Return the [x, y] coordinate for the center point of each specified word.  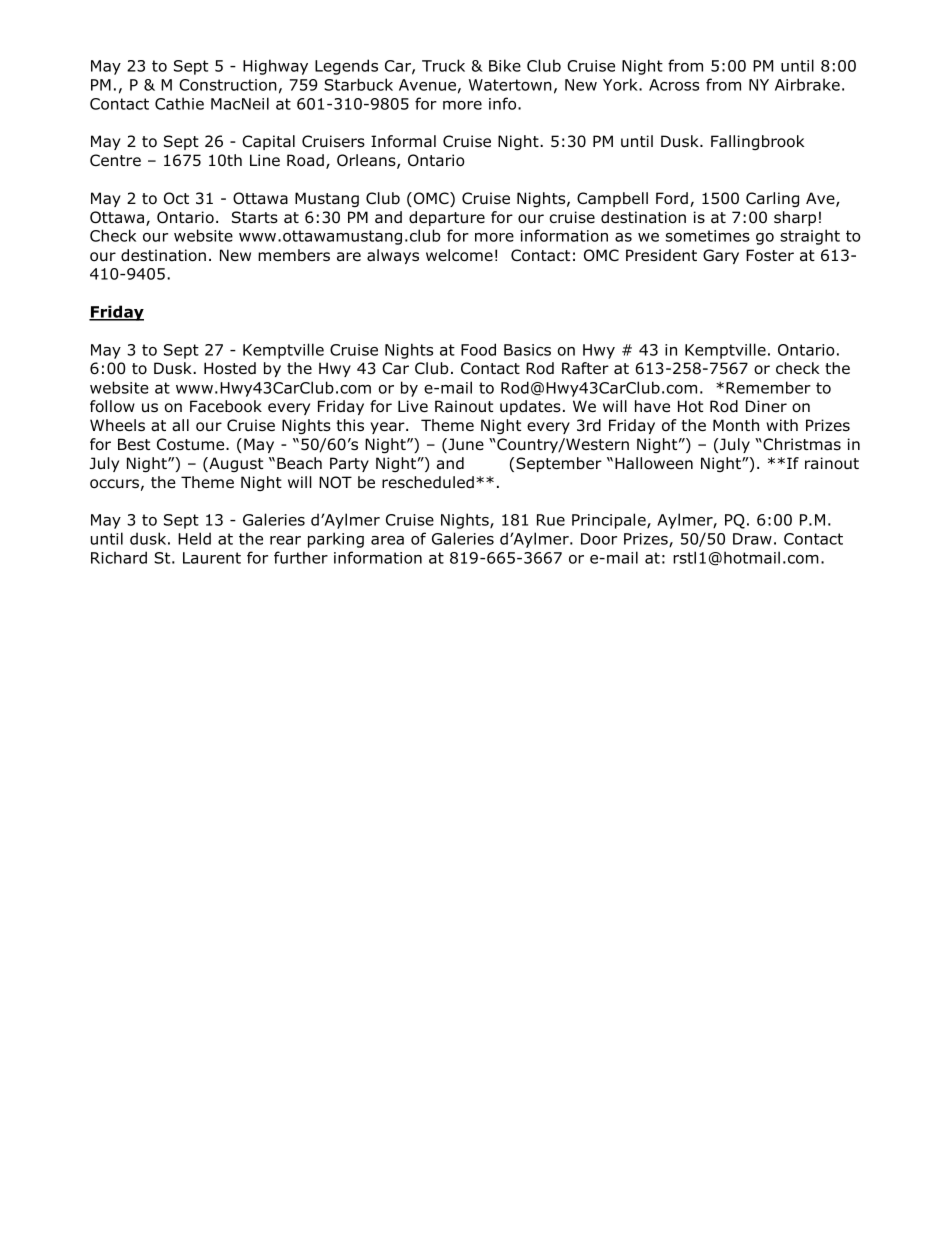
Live [413, 406]
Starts [255, 217]
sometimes [708, 236]
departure [447, 218]
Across [674, 85]
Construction [228, 85]
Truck [443, 65]
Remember [768, 387]
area [387, 540]
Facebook [226, 406]
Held [194, 538]
